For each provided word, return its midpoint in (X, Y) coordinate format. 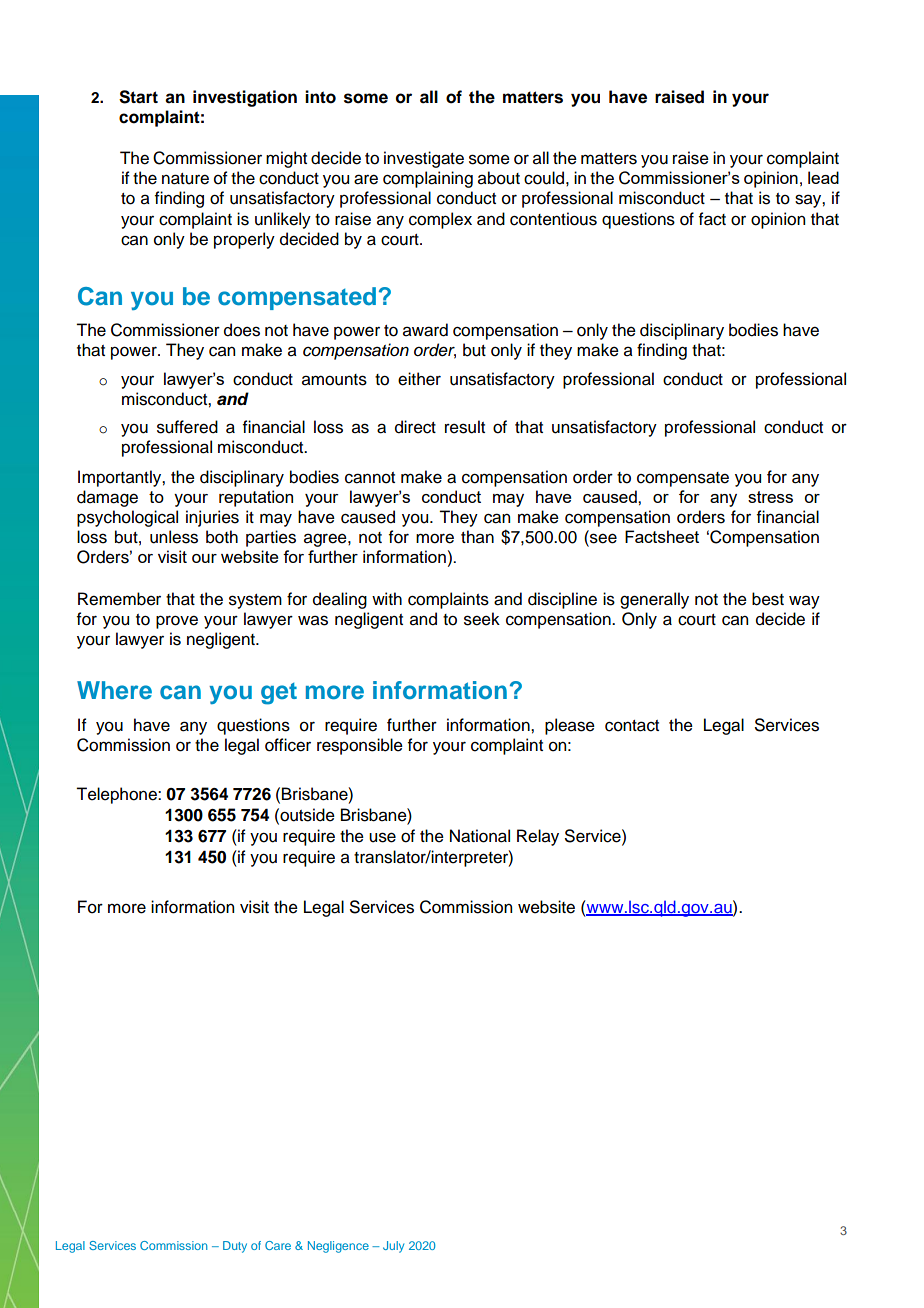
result (465, 427)
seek (482, 619)
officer (288, 745)
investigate (424, 159)
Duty (235, 1247)
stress (770, 497)
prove (177, 622)
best (768, 599)
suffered (187, 427)
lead (823, 177)
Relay (538, 837)
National (480, 836)
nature (185, 179)
